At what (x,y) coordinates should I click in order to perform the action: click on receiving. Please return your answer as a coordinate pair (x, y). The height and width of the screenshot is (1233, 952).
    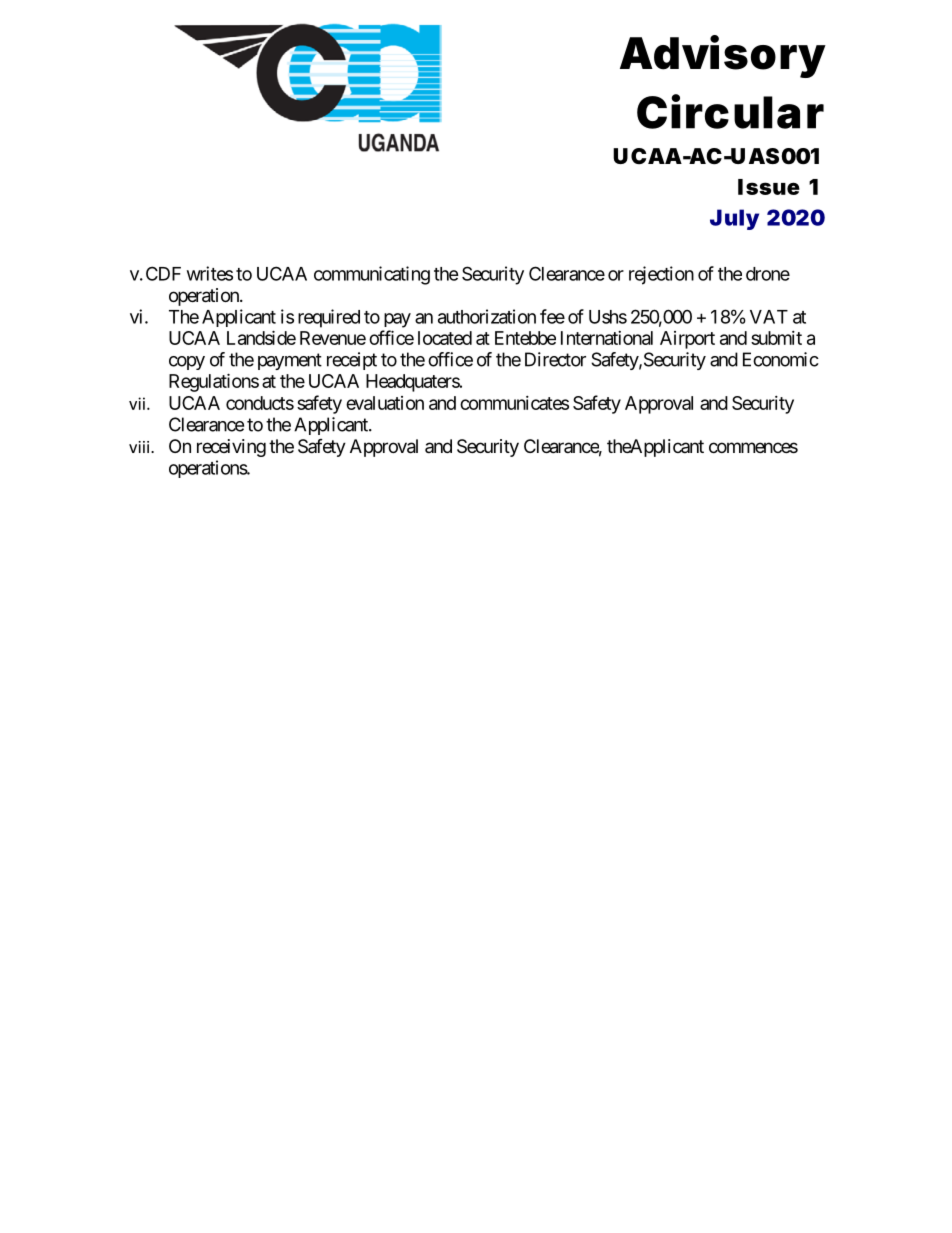
    Looking at the image, I should click on (231, 448).
